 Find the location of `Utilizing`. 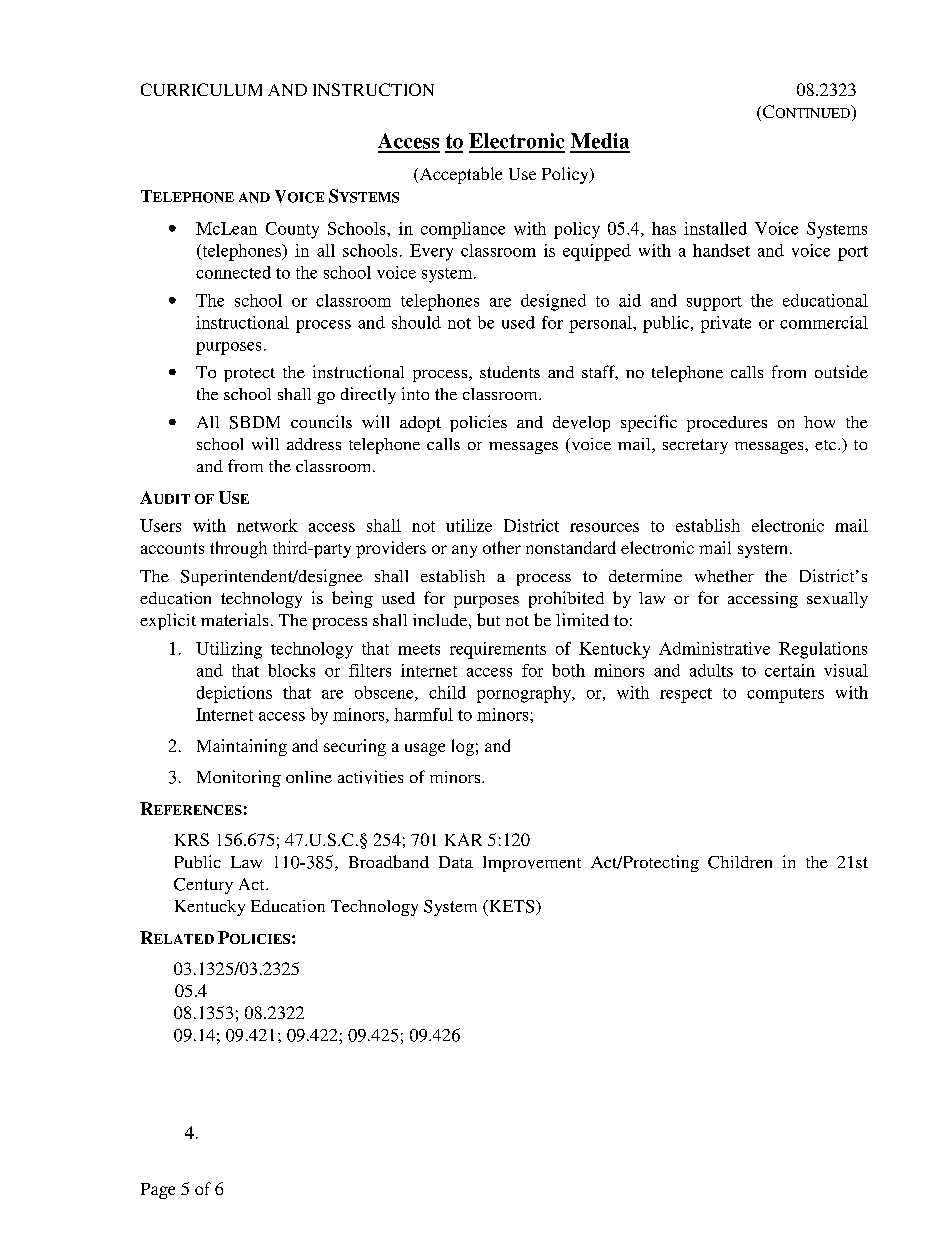

Utilizing is located at coordinates (229, 650).
